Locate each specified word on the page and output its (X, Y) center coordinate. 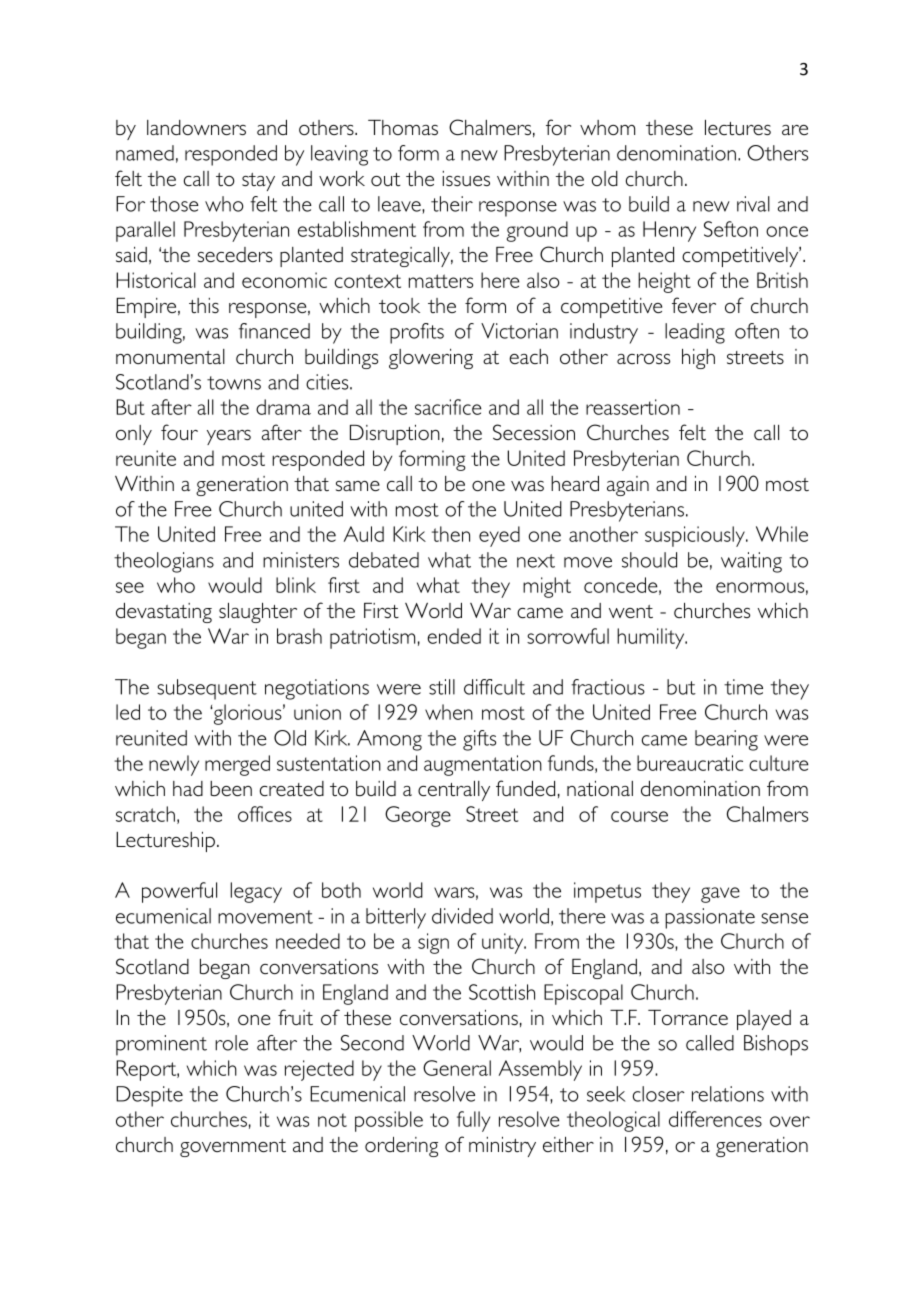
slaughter (258, 613)
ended (454, 636)
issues (466, 178)
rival (753, 204)
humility (652, 638)
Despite (149, 1096)
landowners (196, 127)
